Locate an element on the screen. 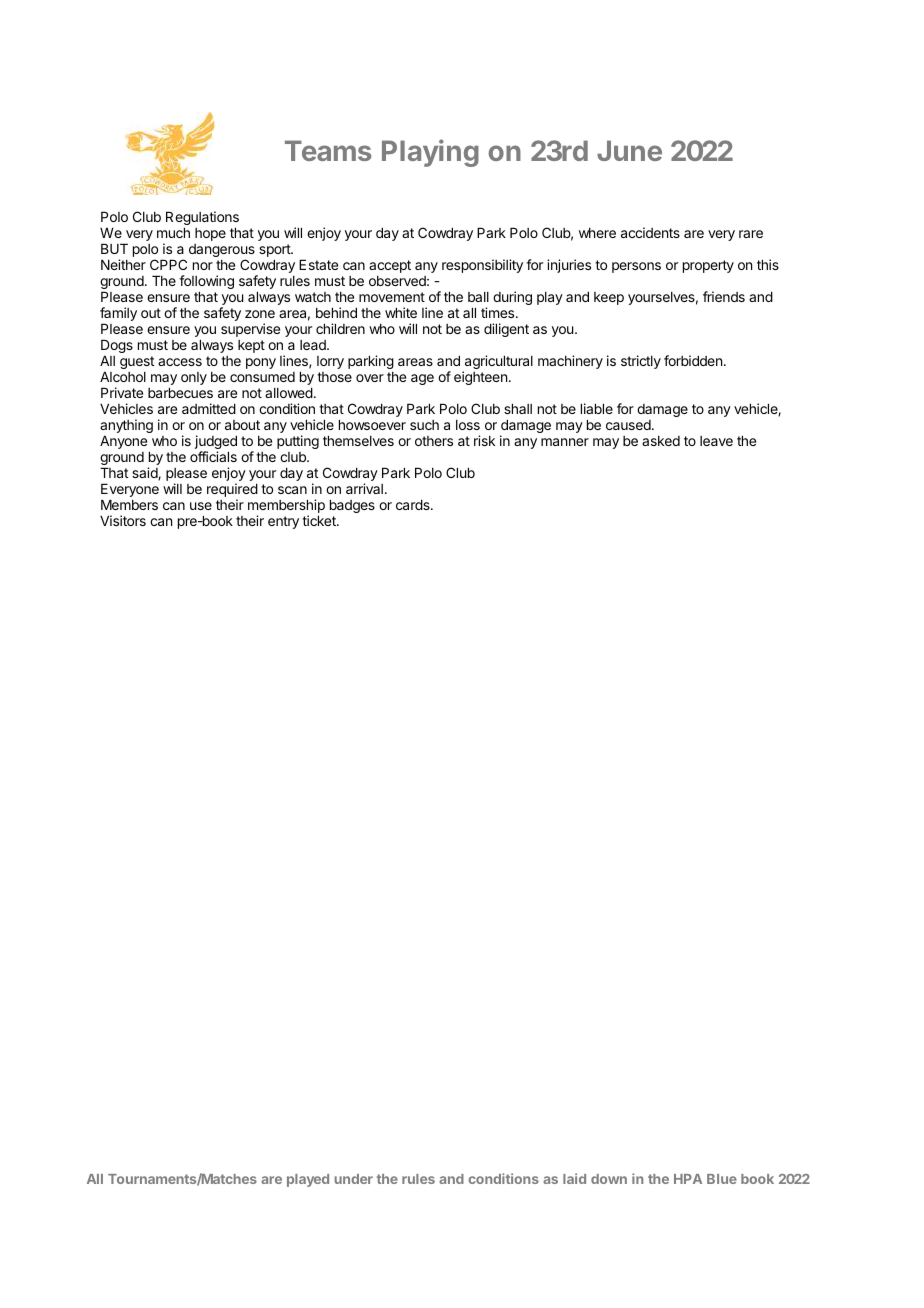  HPA is located at coordinates (688, 1179).
